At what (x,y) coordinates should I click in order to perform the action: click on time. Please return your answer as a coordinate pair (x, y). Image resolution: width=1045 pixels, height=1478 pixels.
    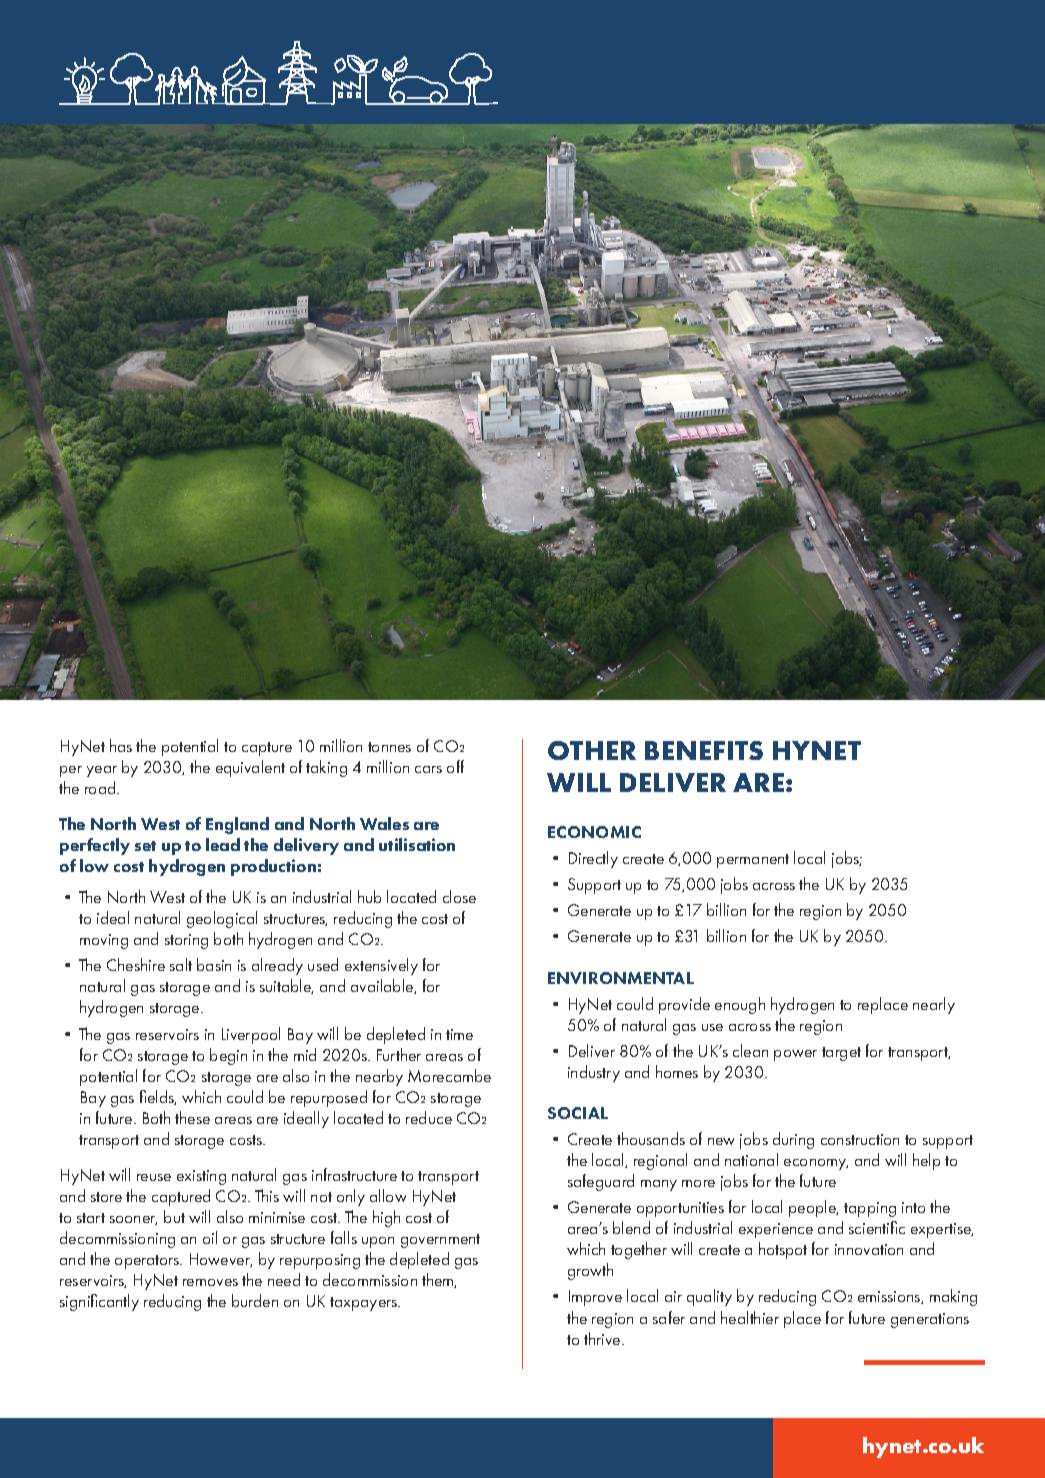
    Looking at the image, I should click on (459, 1034).
